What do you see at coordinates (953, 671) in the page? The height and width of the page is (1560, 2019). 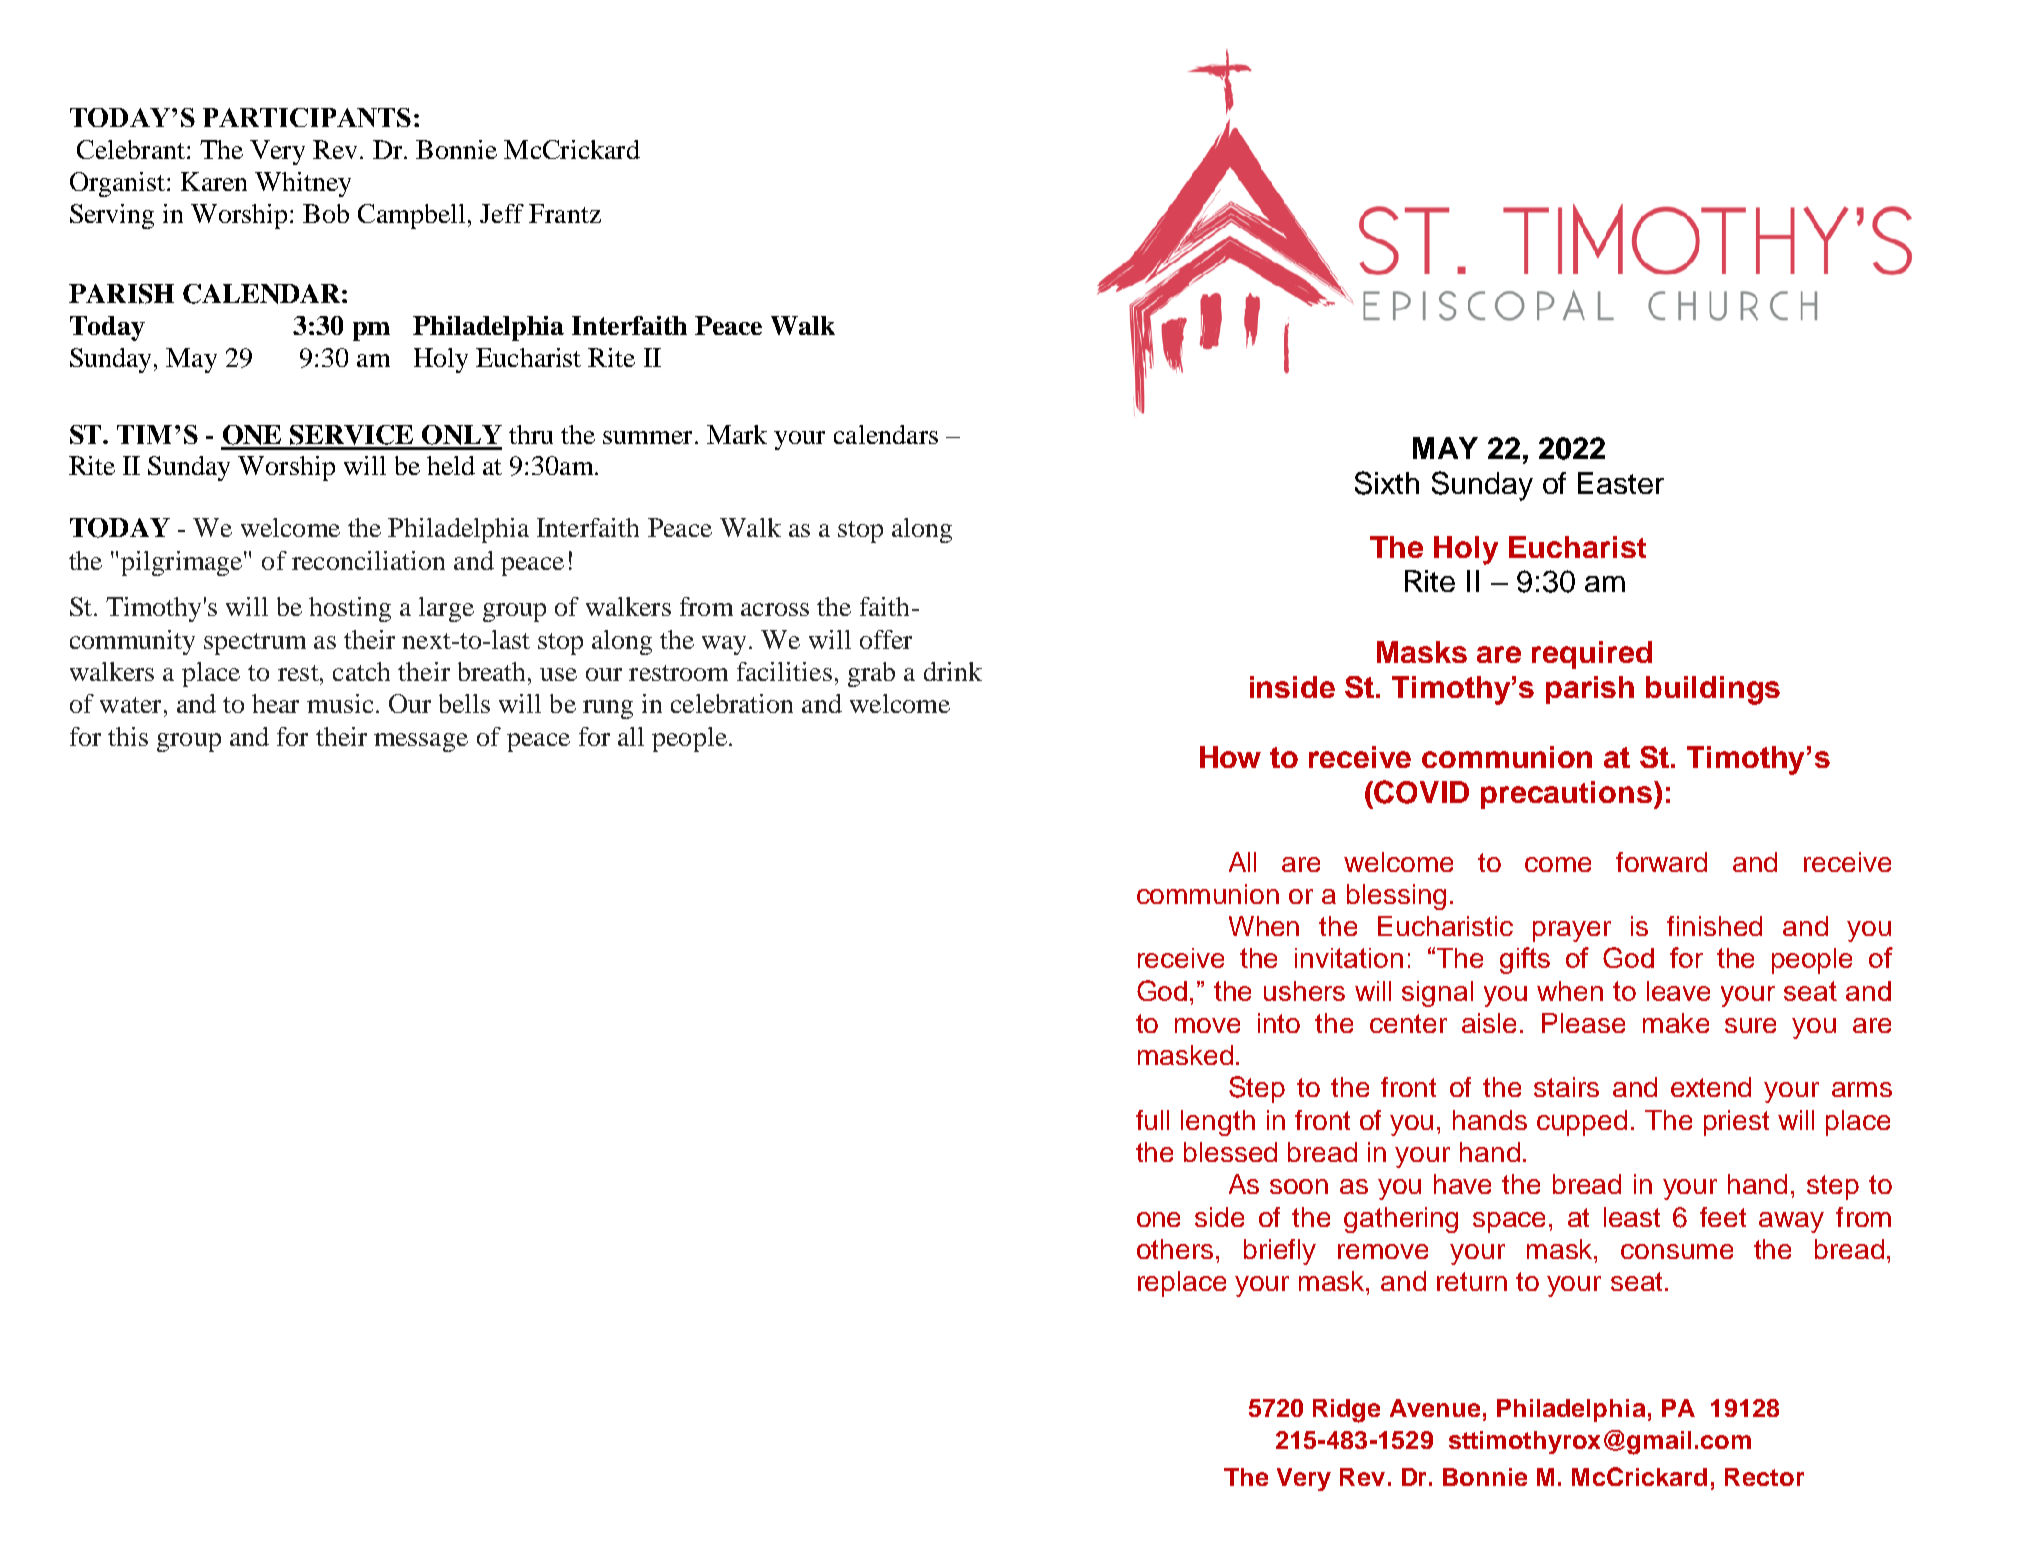 I see `drink` at bounding box center [953, 671].
